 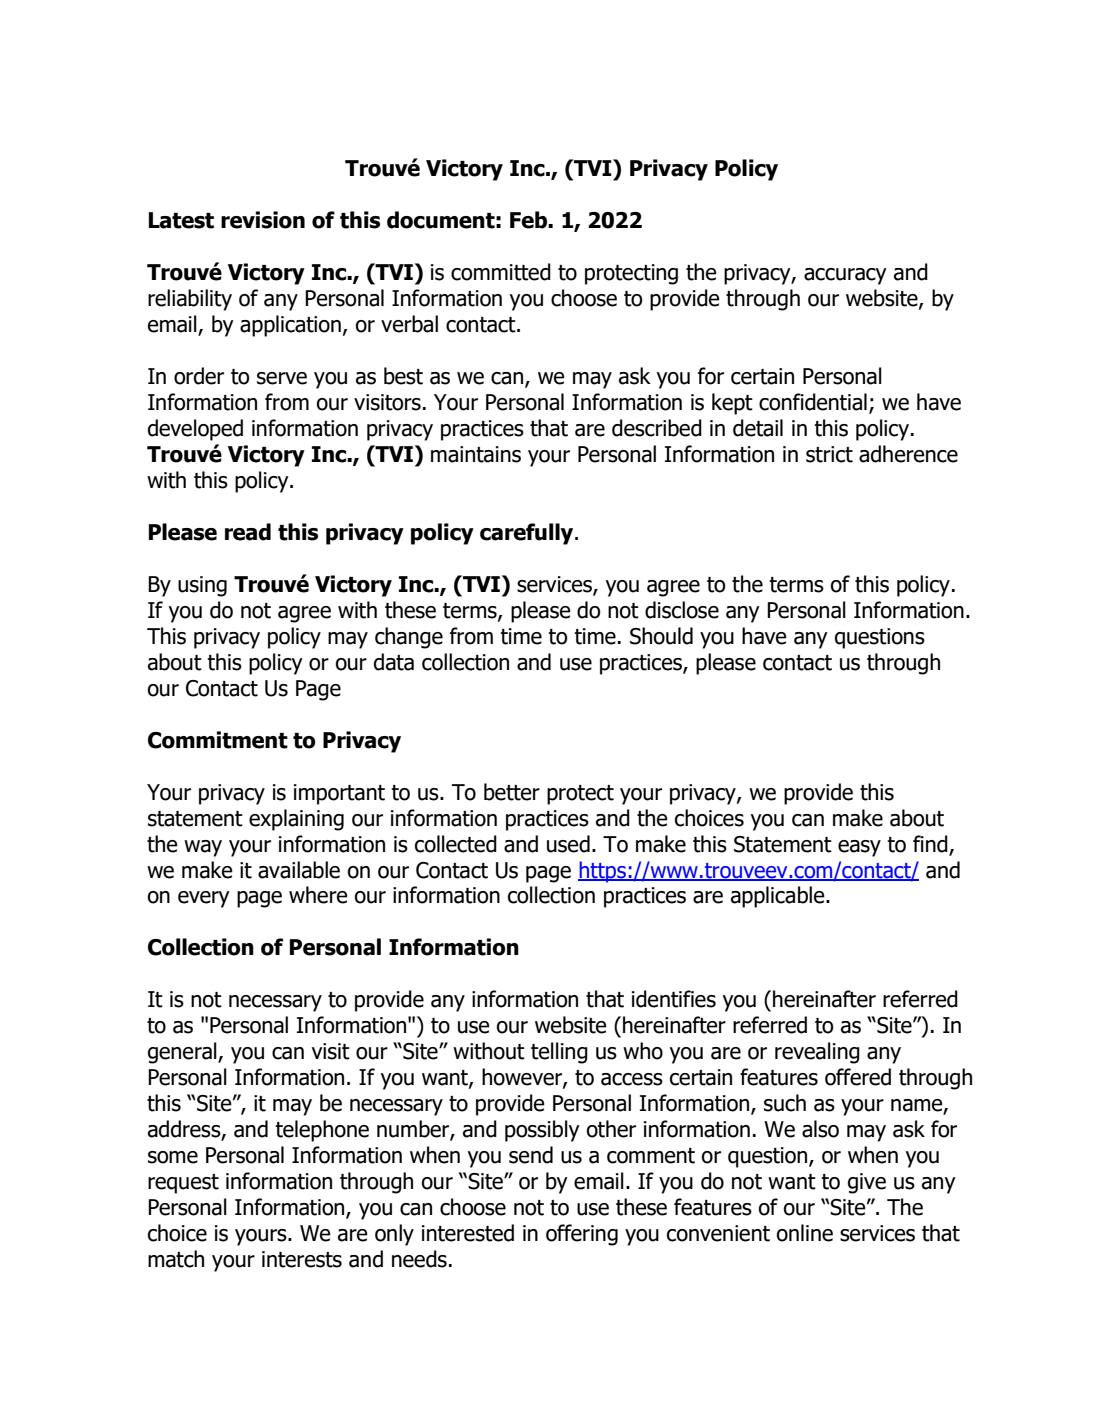 I want to click on carefully, so click(x=528, y=534).
